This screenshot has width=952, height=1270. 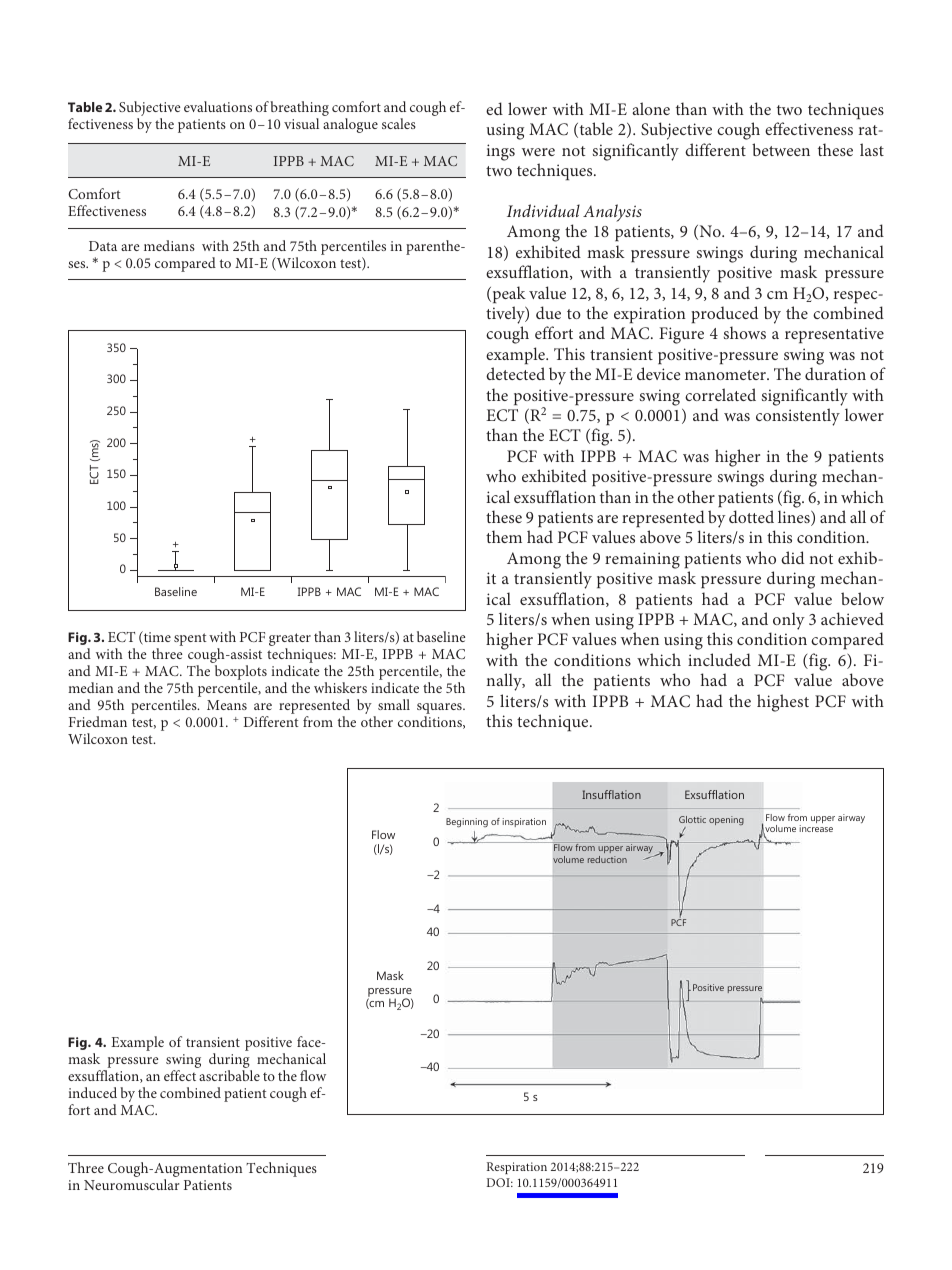 What do you see at coordinates (399, 123) in the screenshot?
I see `scales` at bounding box center [399, 123].
